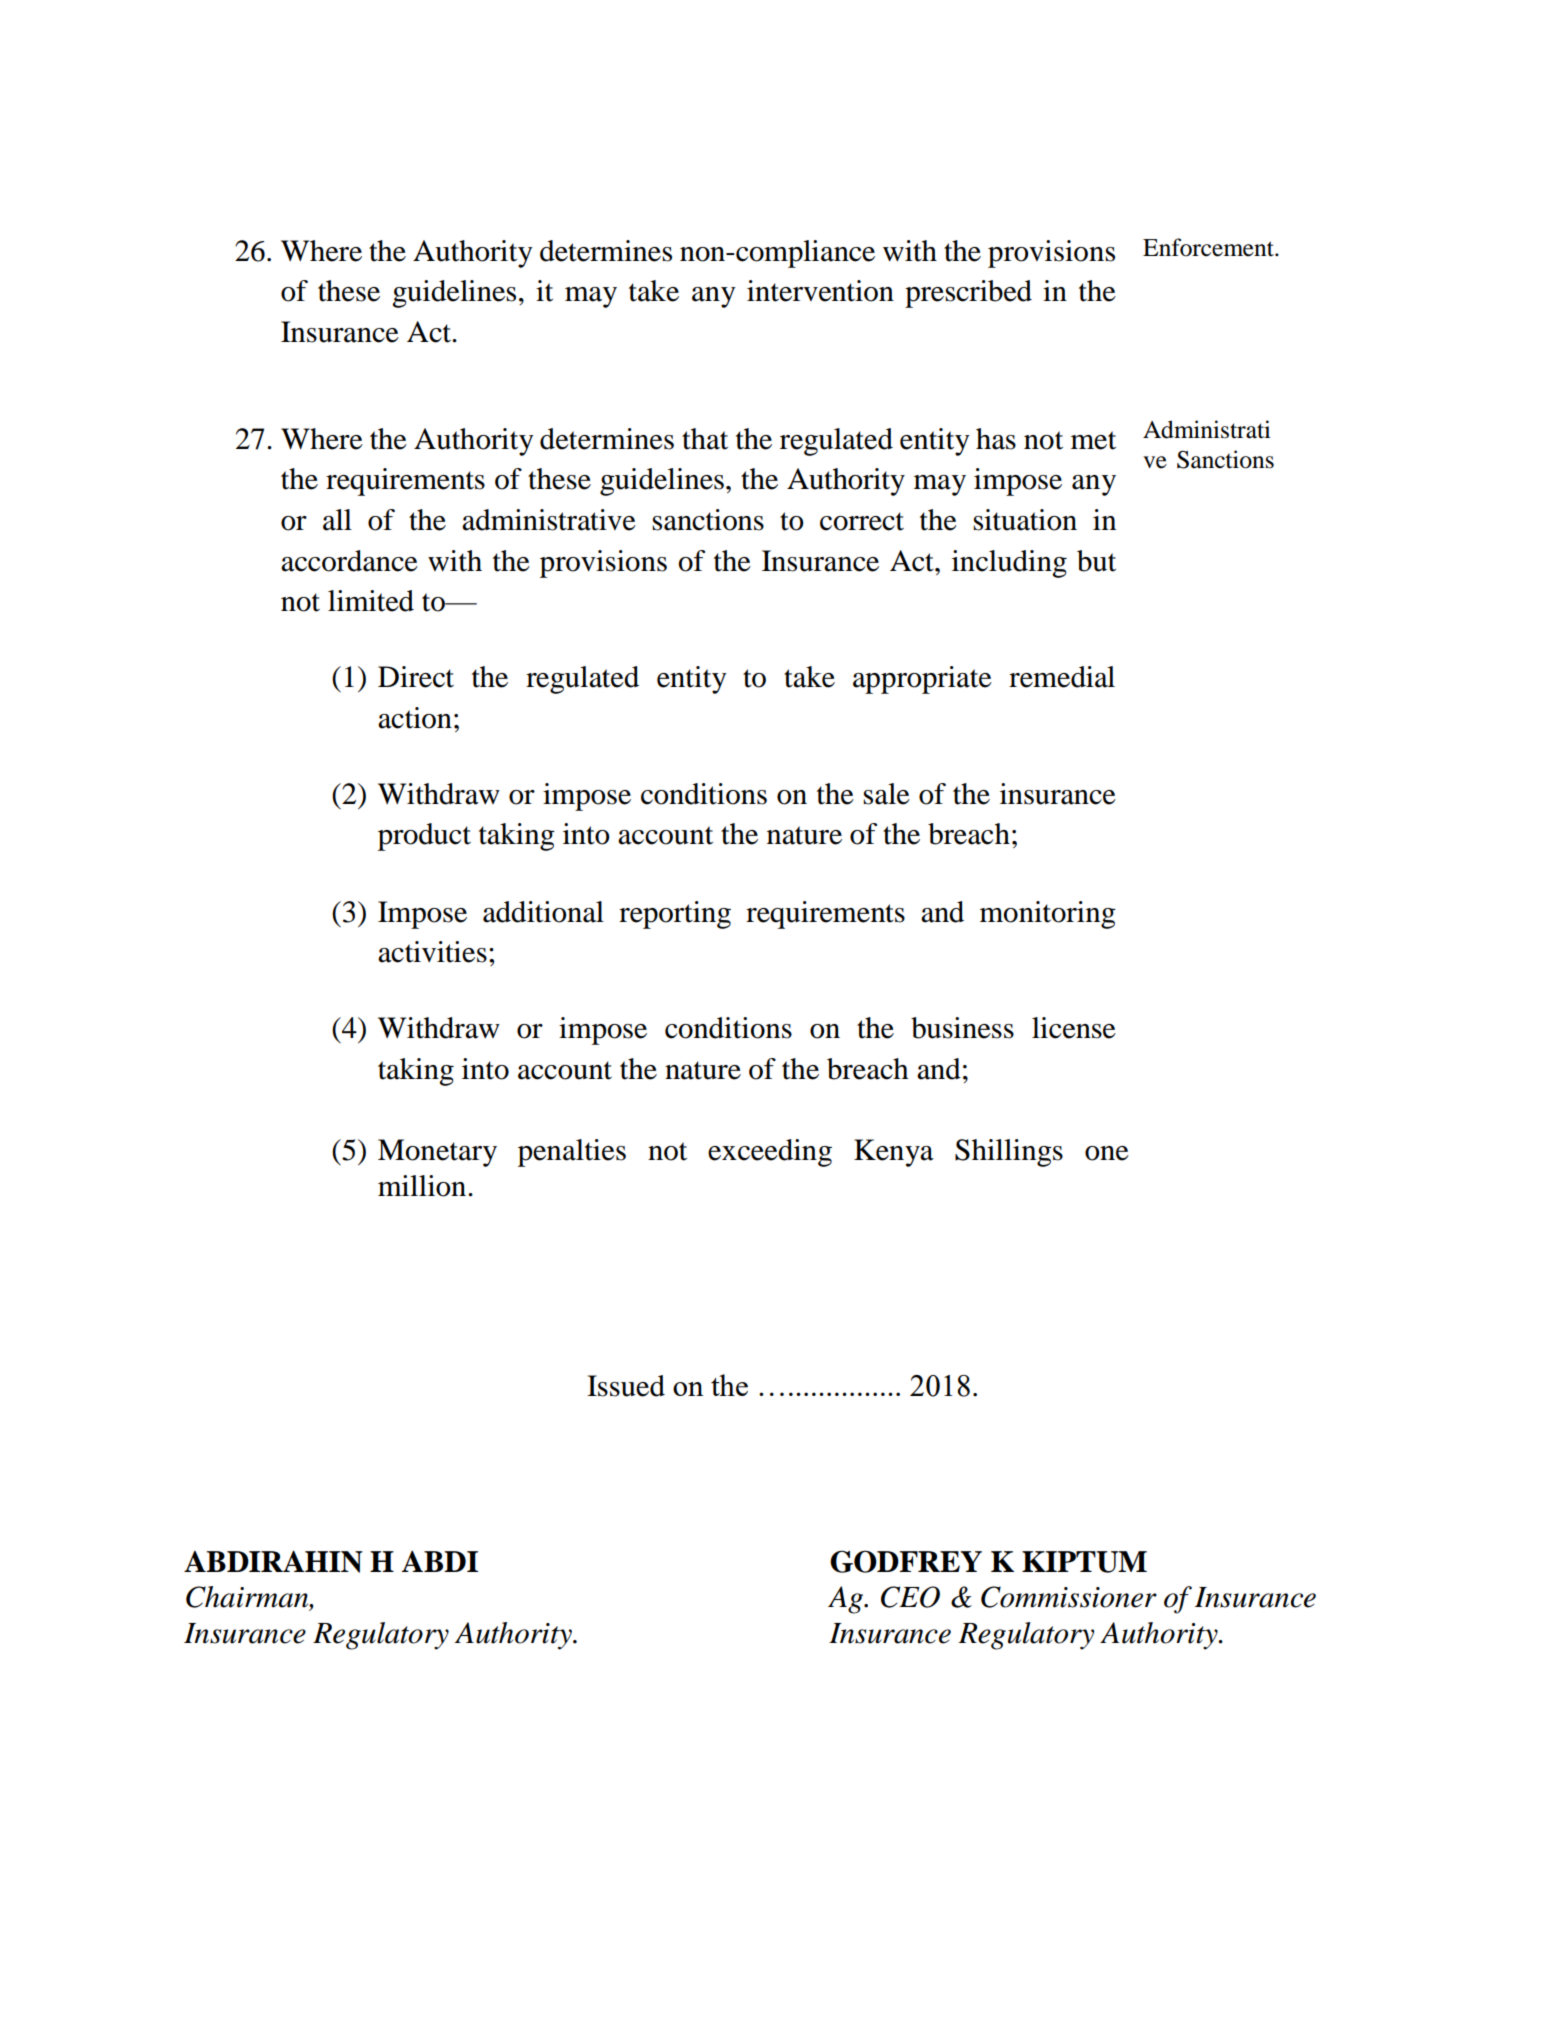 The height and width of the screenshot is (2028, 1567). What do you see at coordinates (626, 1386) in the screenshot?
I see `Issued` at bounding box center [626, 1386].
